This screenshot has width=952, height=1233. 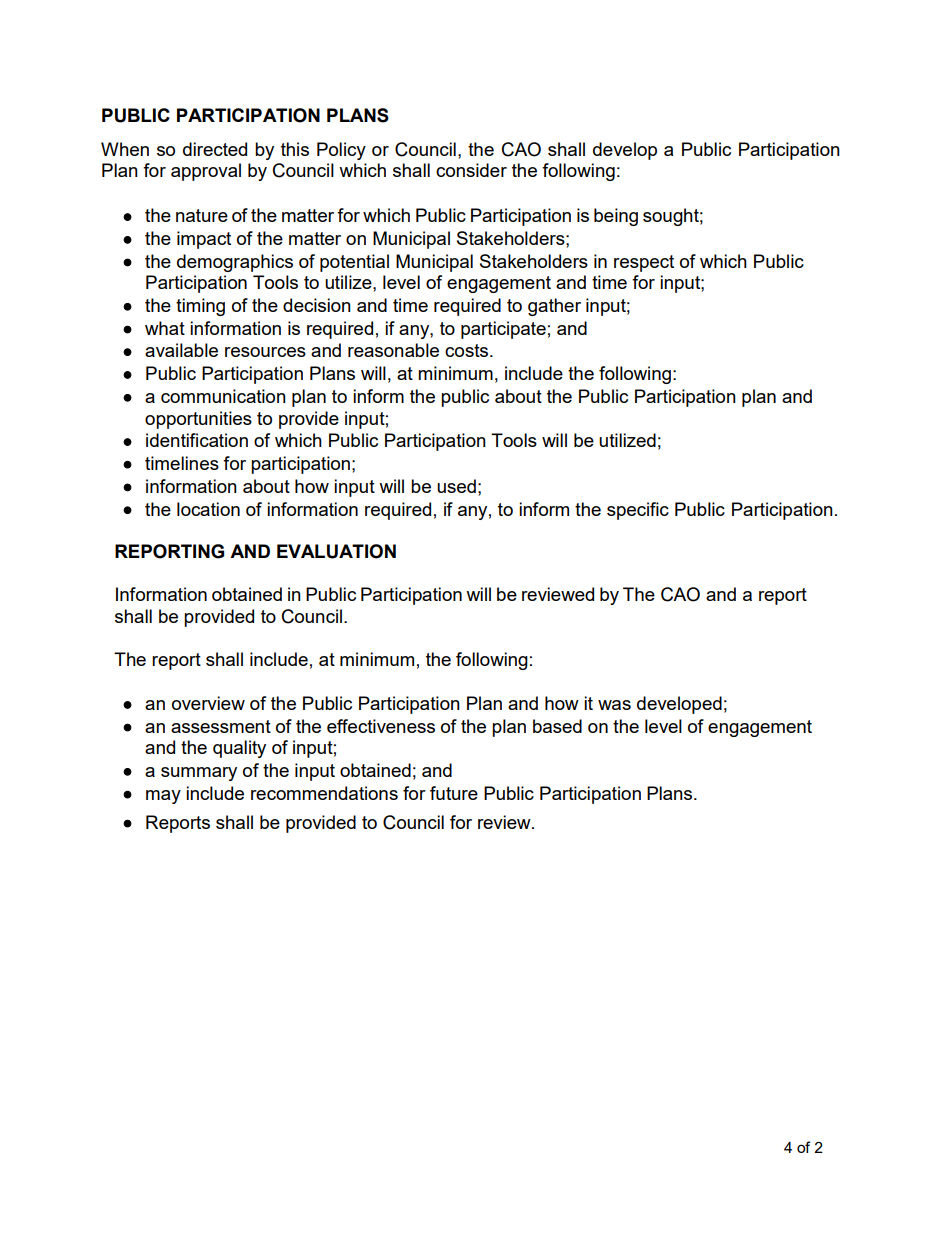 I want to click on EVALUATION, so click(x=336, y=551).
